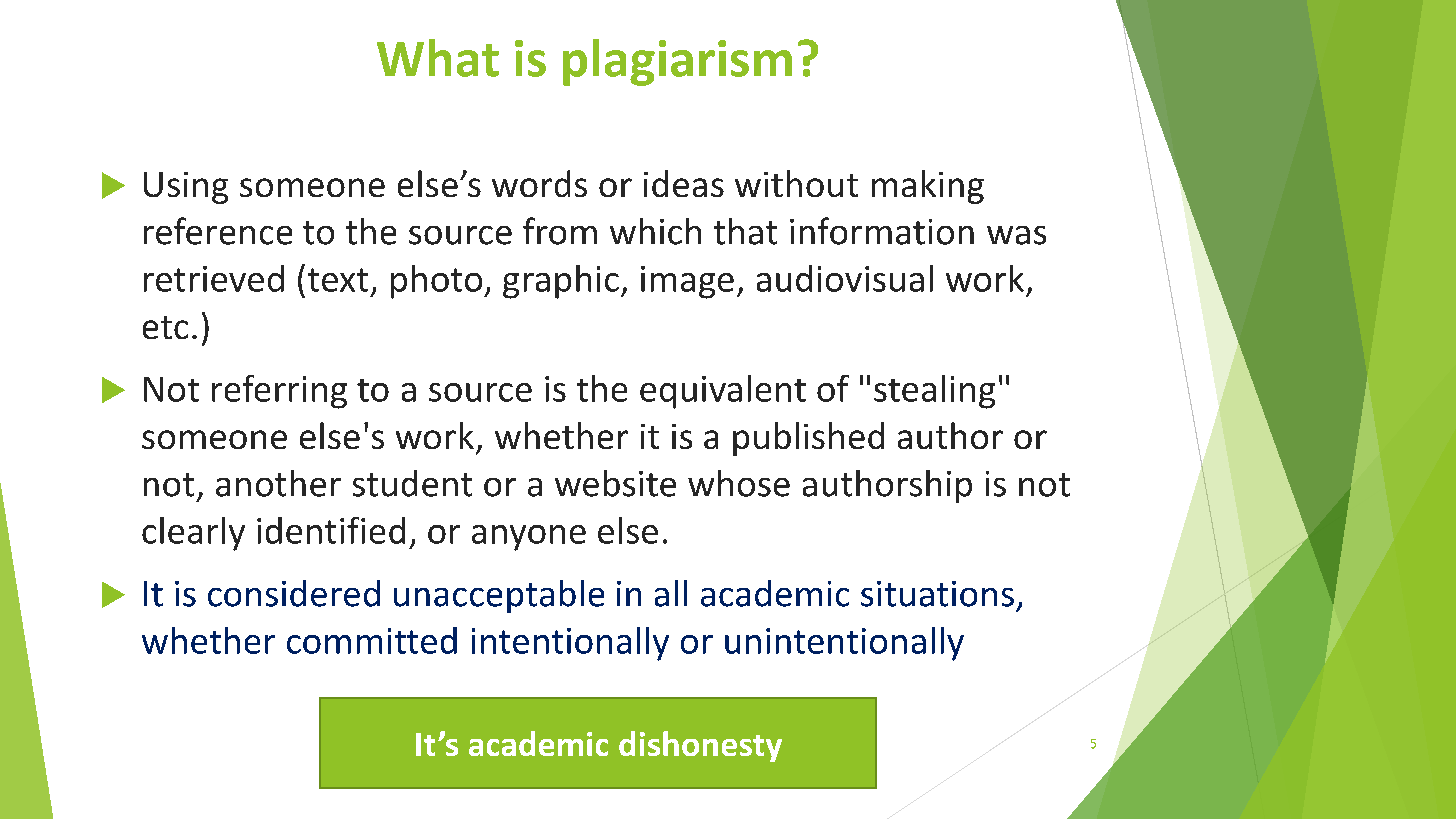  Describe the element at coordinates (615, 483) in the screenshot. I see `website` at that location.
